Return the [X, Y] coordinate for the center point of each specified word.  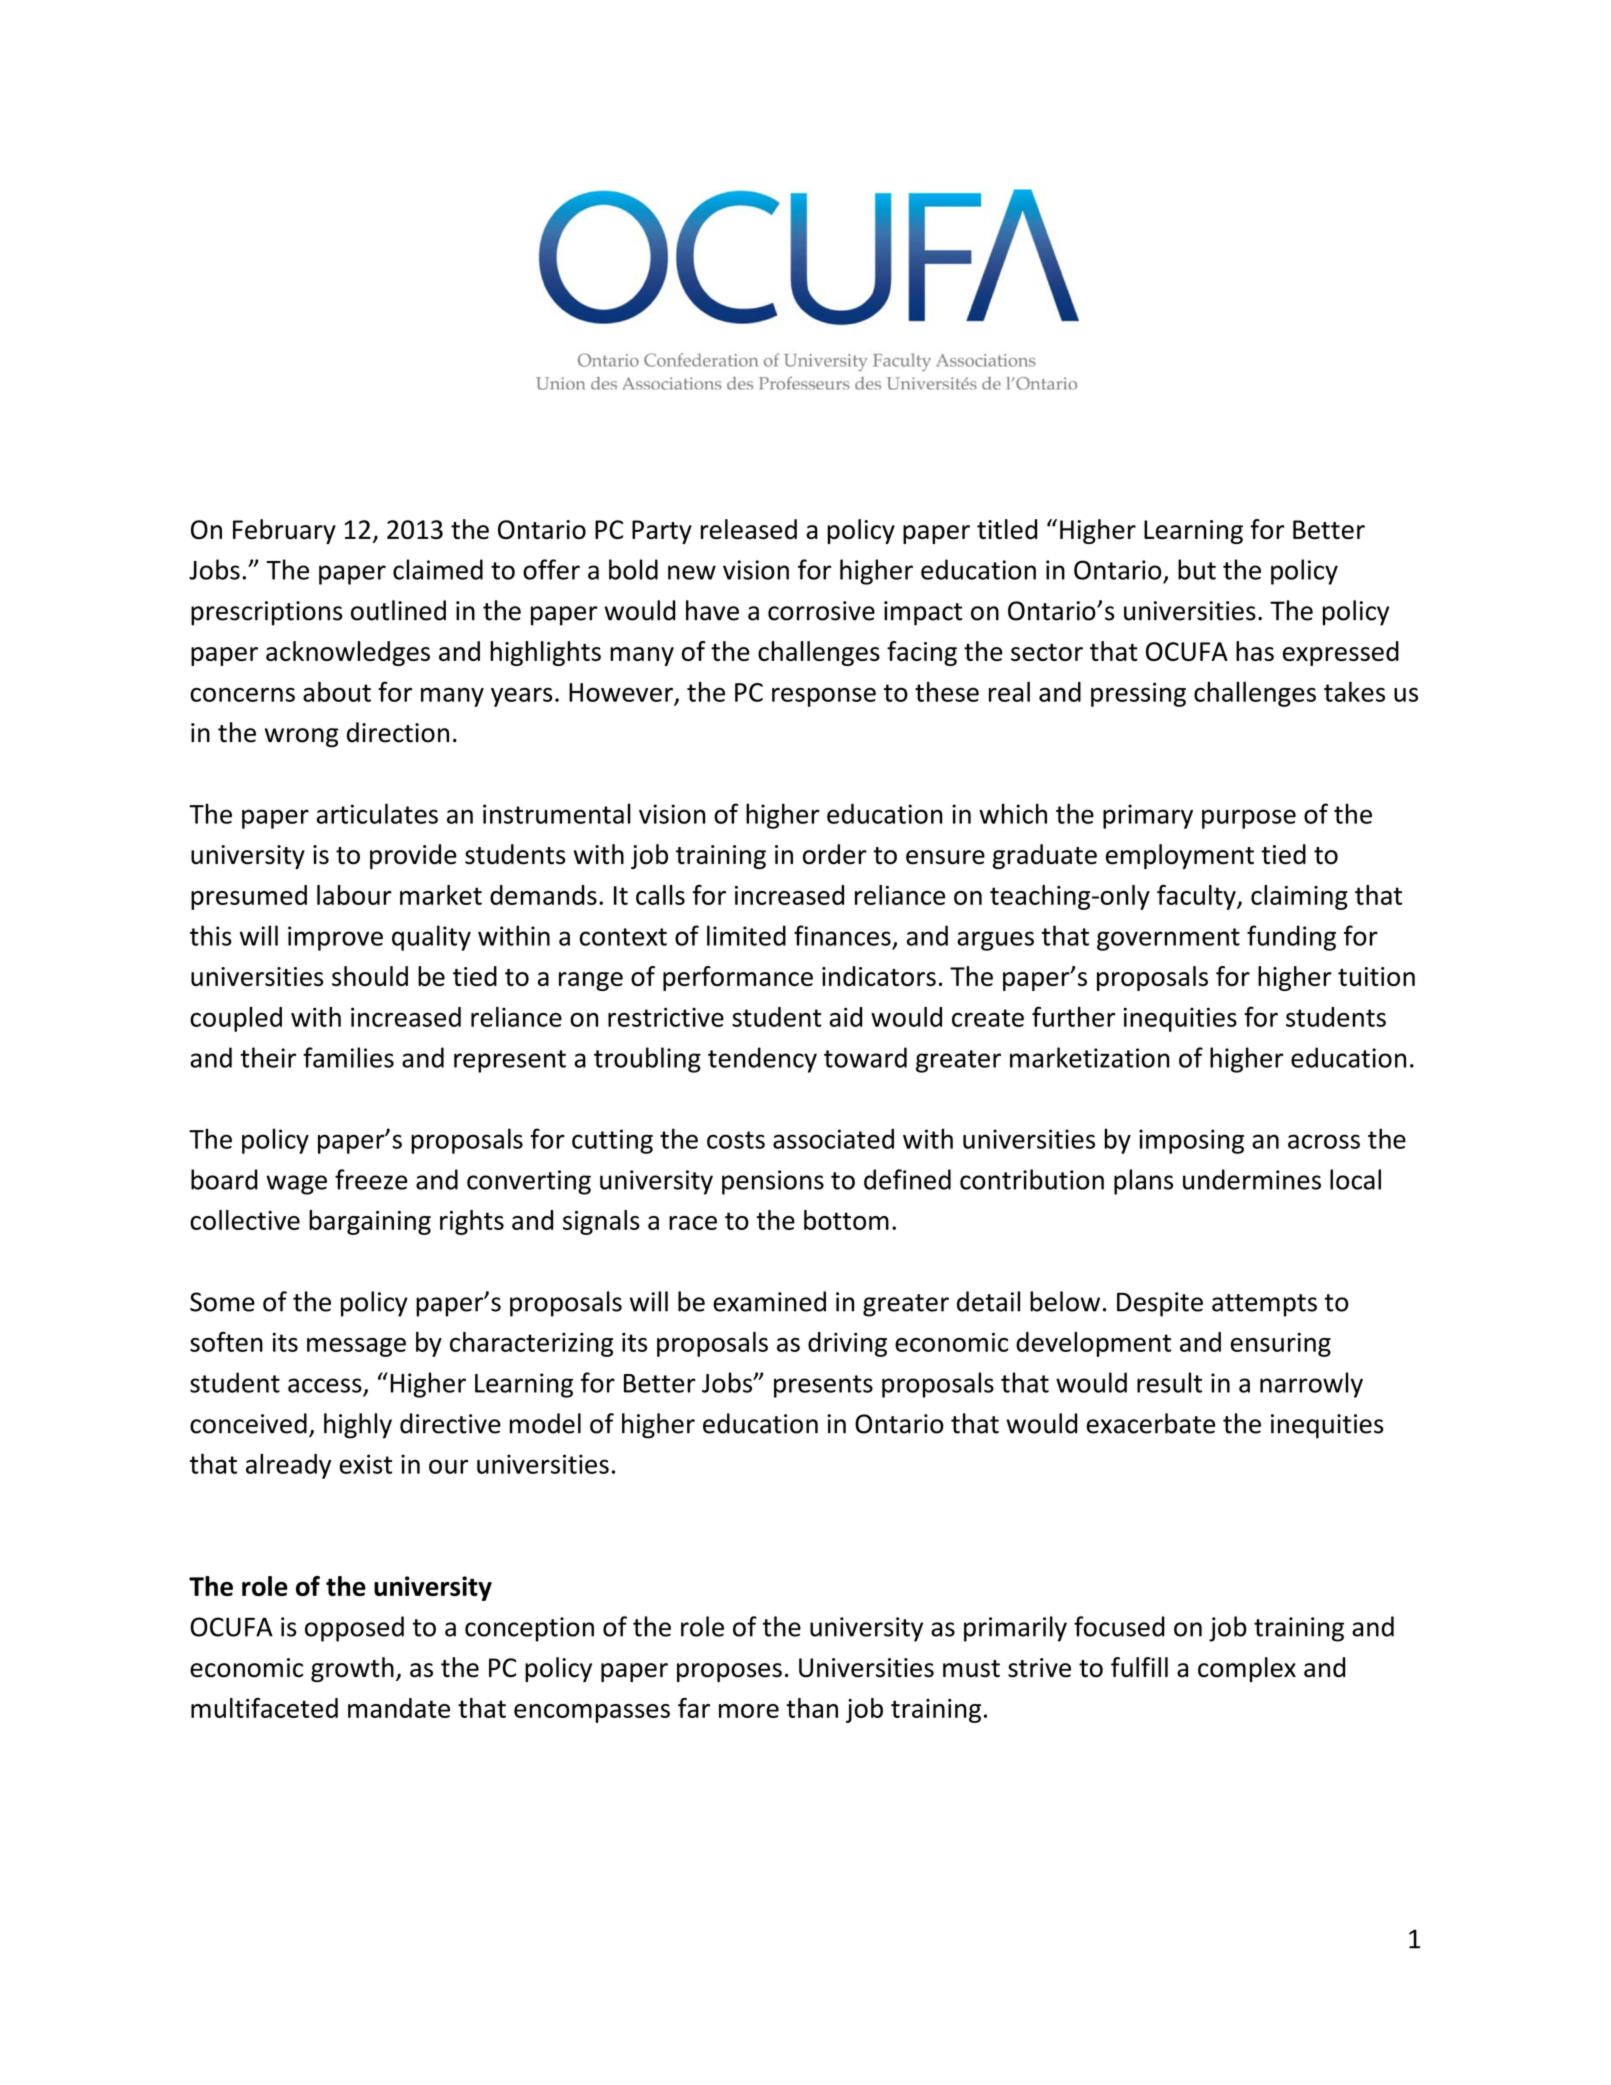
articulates [377, 813]
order [835, 854]
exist [365, 1464]
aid [845, 1017]
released [749, 529]
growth [352, 1669]
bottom [846, 1220]
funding [1291, 938]
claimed [438, 569]
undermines [1252, 1179]
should [370, 976]
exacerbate [1150, 1423]
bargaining [370, 1222]
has [1255, 651]
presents [823, 1386]
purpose [1249, 819]
